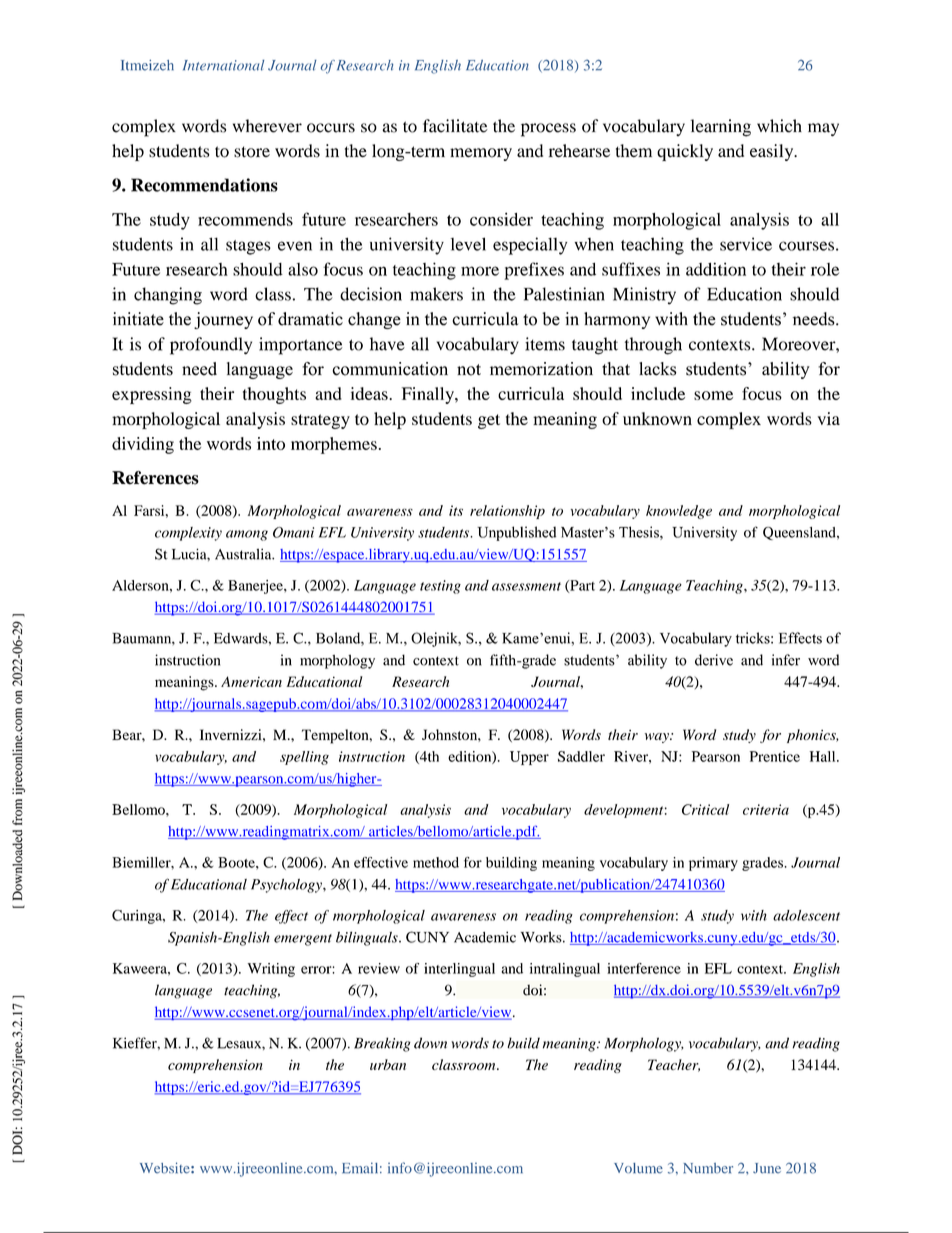 This page has height=1233, width=952. I want to click on some, so click(713, 395).
